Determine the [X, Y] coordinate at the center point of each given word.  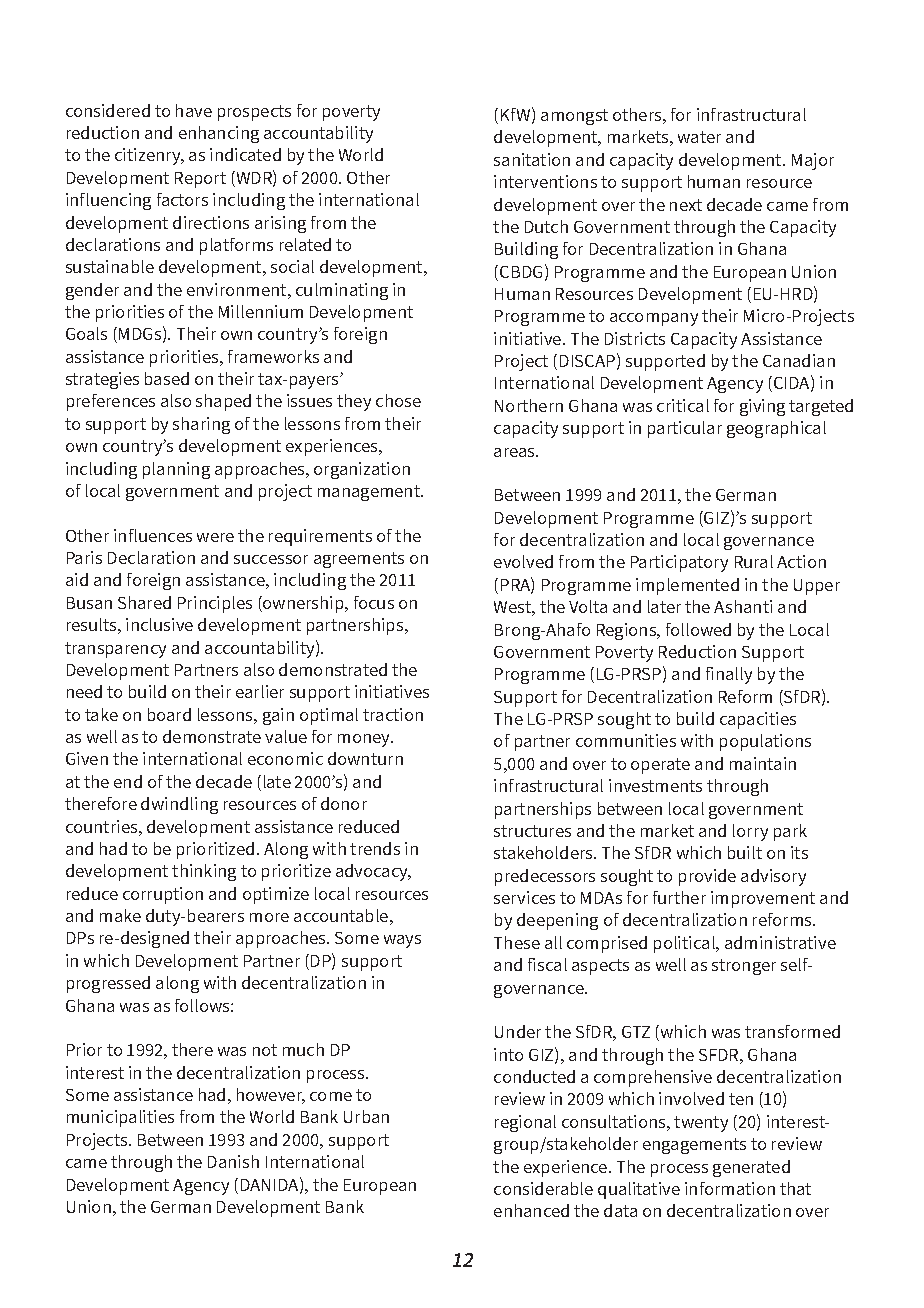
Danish [233, 1161]
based [167, 378]
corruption [163, 895]
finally [729, 675]
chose [398, 400]
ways [402, 941]
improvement [763, 899]
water [699, 137]
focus [374, 602]
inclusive [159, 624]
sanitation [532, 159]
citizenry [149, 156]
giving [762, 407]
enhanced [531, 1210]
